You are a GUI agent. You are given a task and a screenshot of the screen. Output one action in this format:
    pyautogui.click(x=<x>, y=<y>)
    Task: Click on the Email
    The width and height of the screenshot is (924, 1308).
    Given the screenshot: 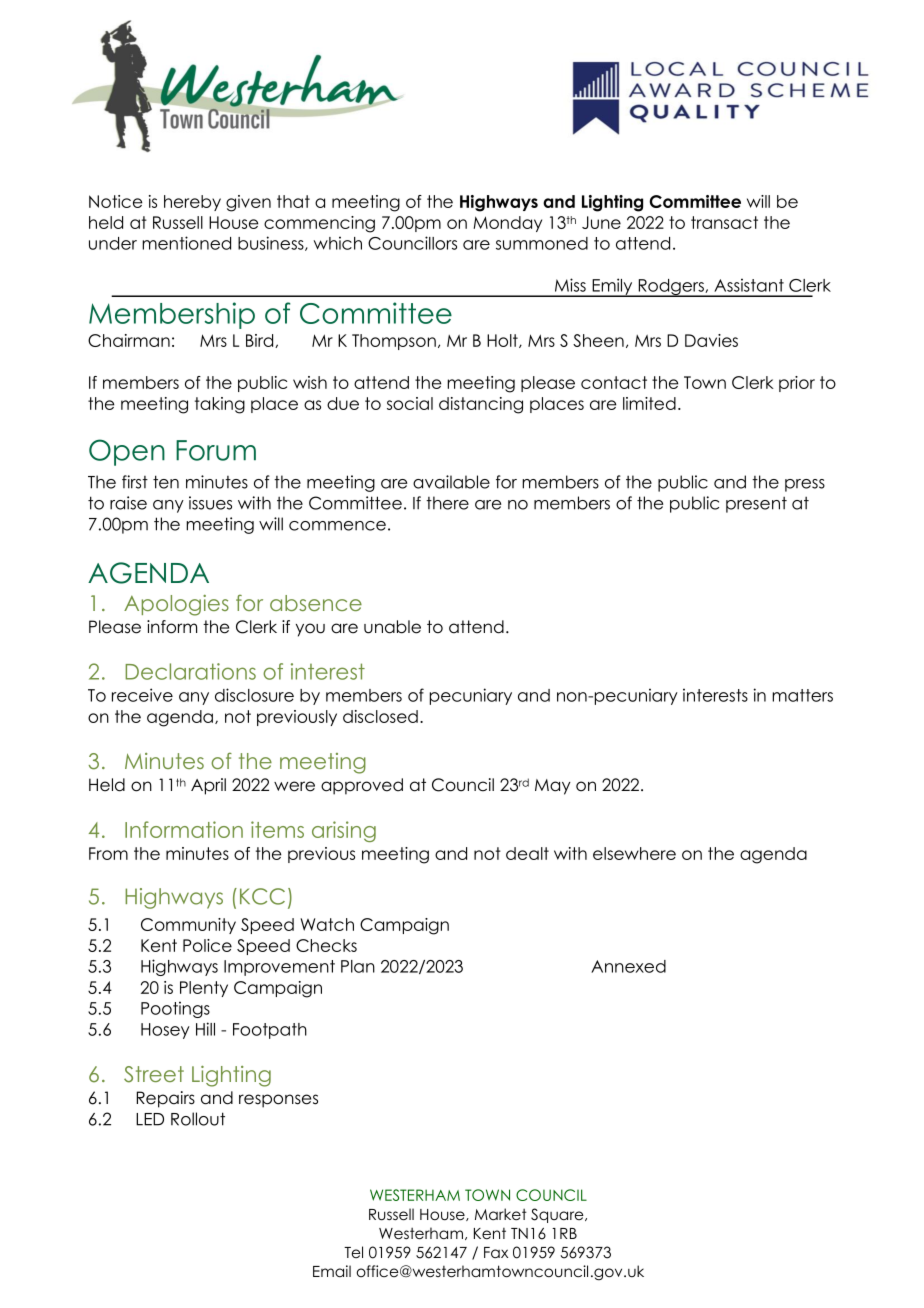 What is the action you would take?
    pyautogui.click(x=332, y=1271)
